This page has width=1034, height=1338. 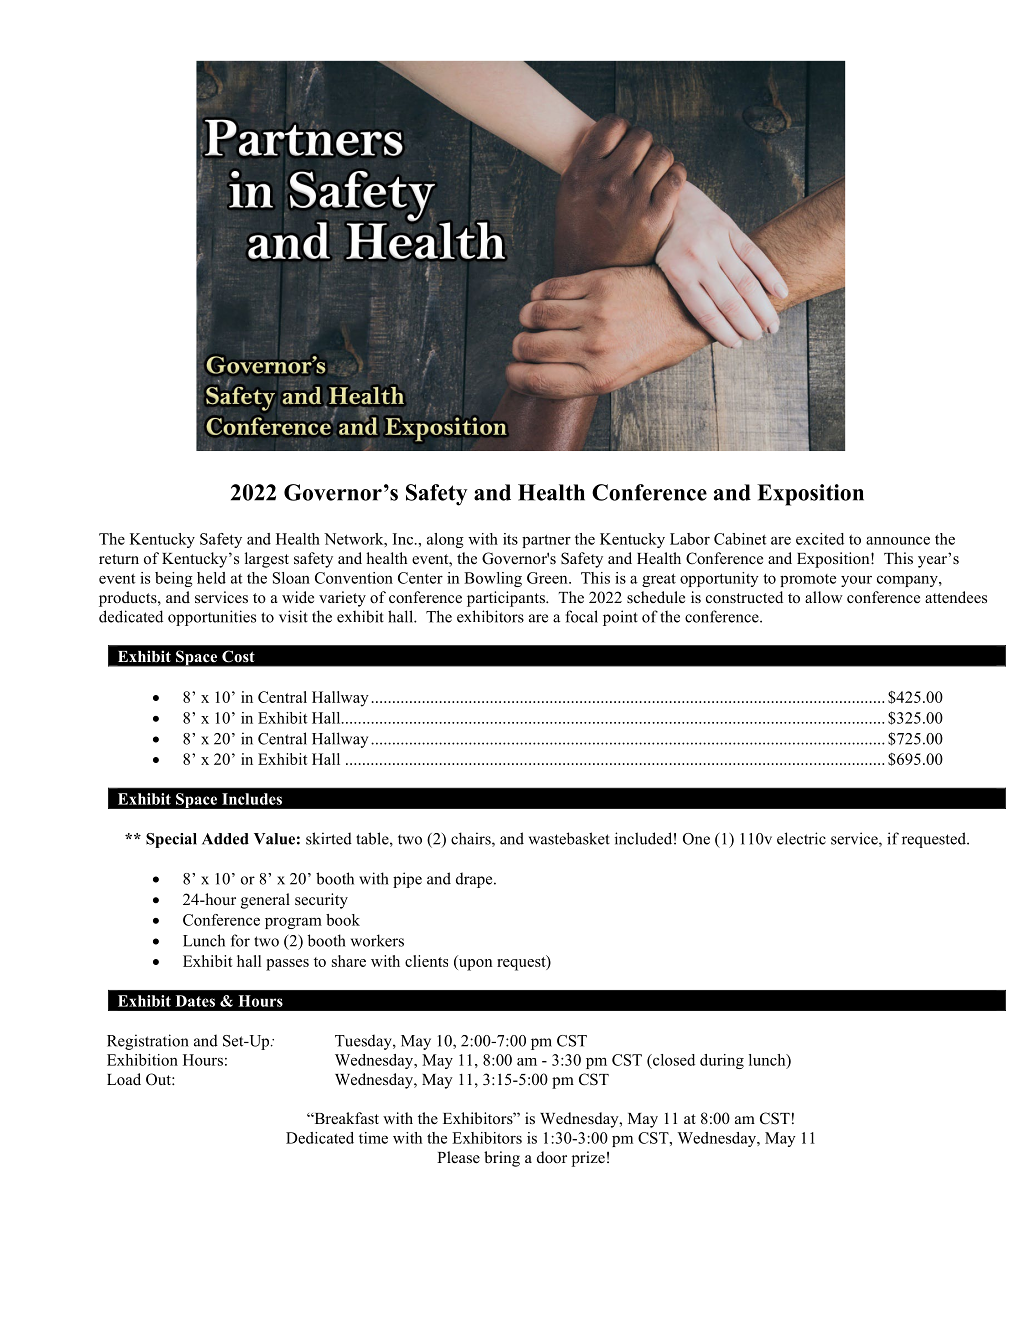 I want to click on clients, so click(x=426, y=961).
